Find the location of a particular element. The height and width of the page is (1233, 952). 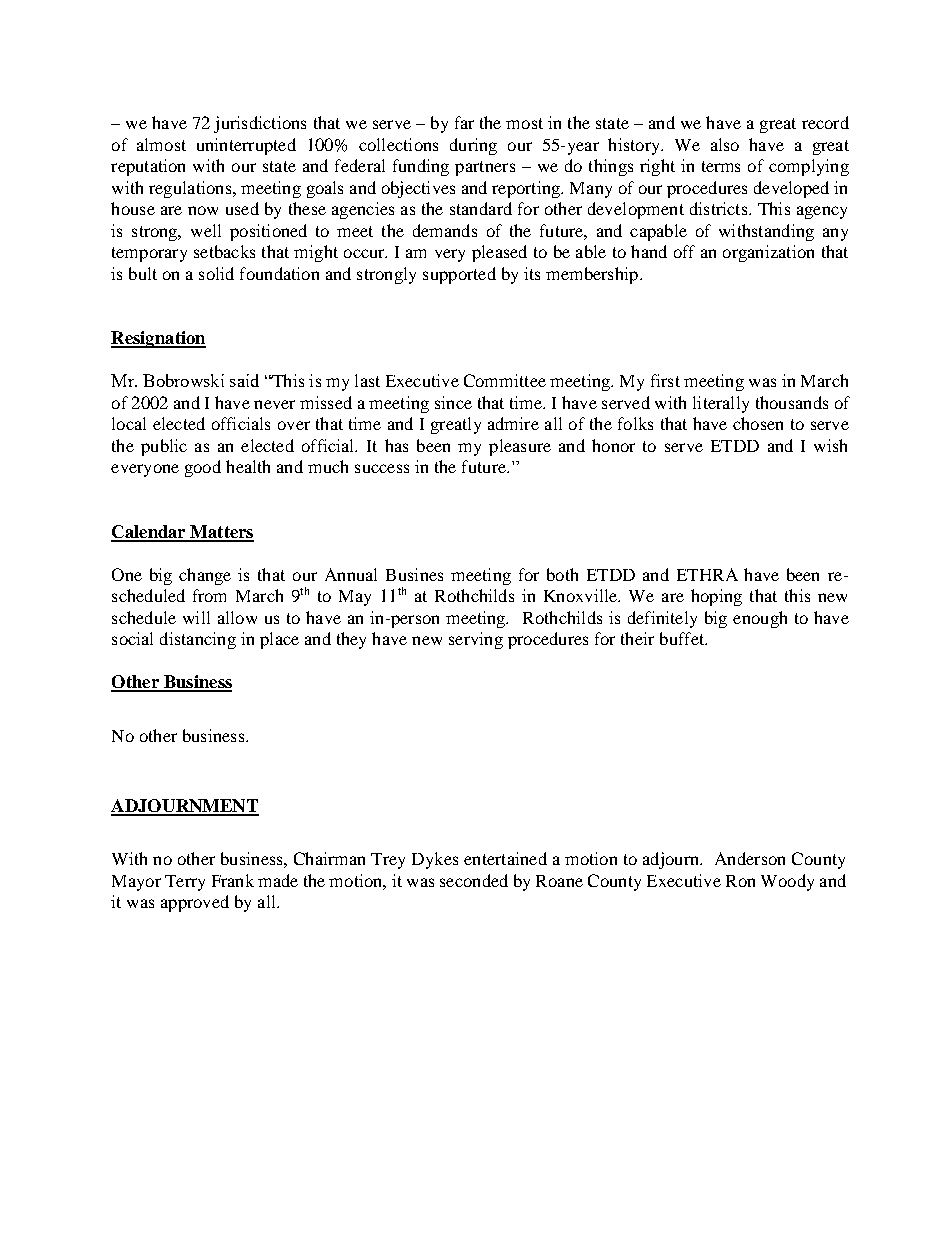

good is located at coordinates (203, 468).
